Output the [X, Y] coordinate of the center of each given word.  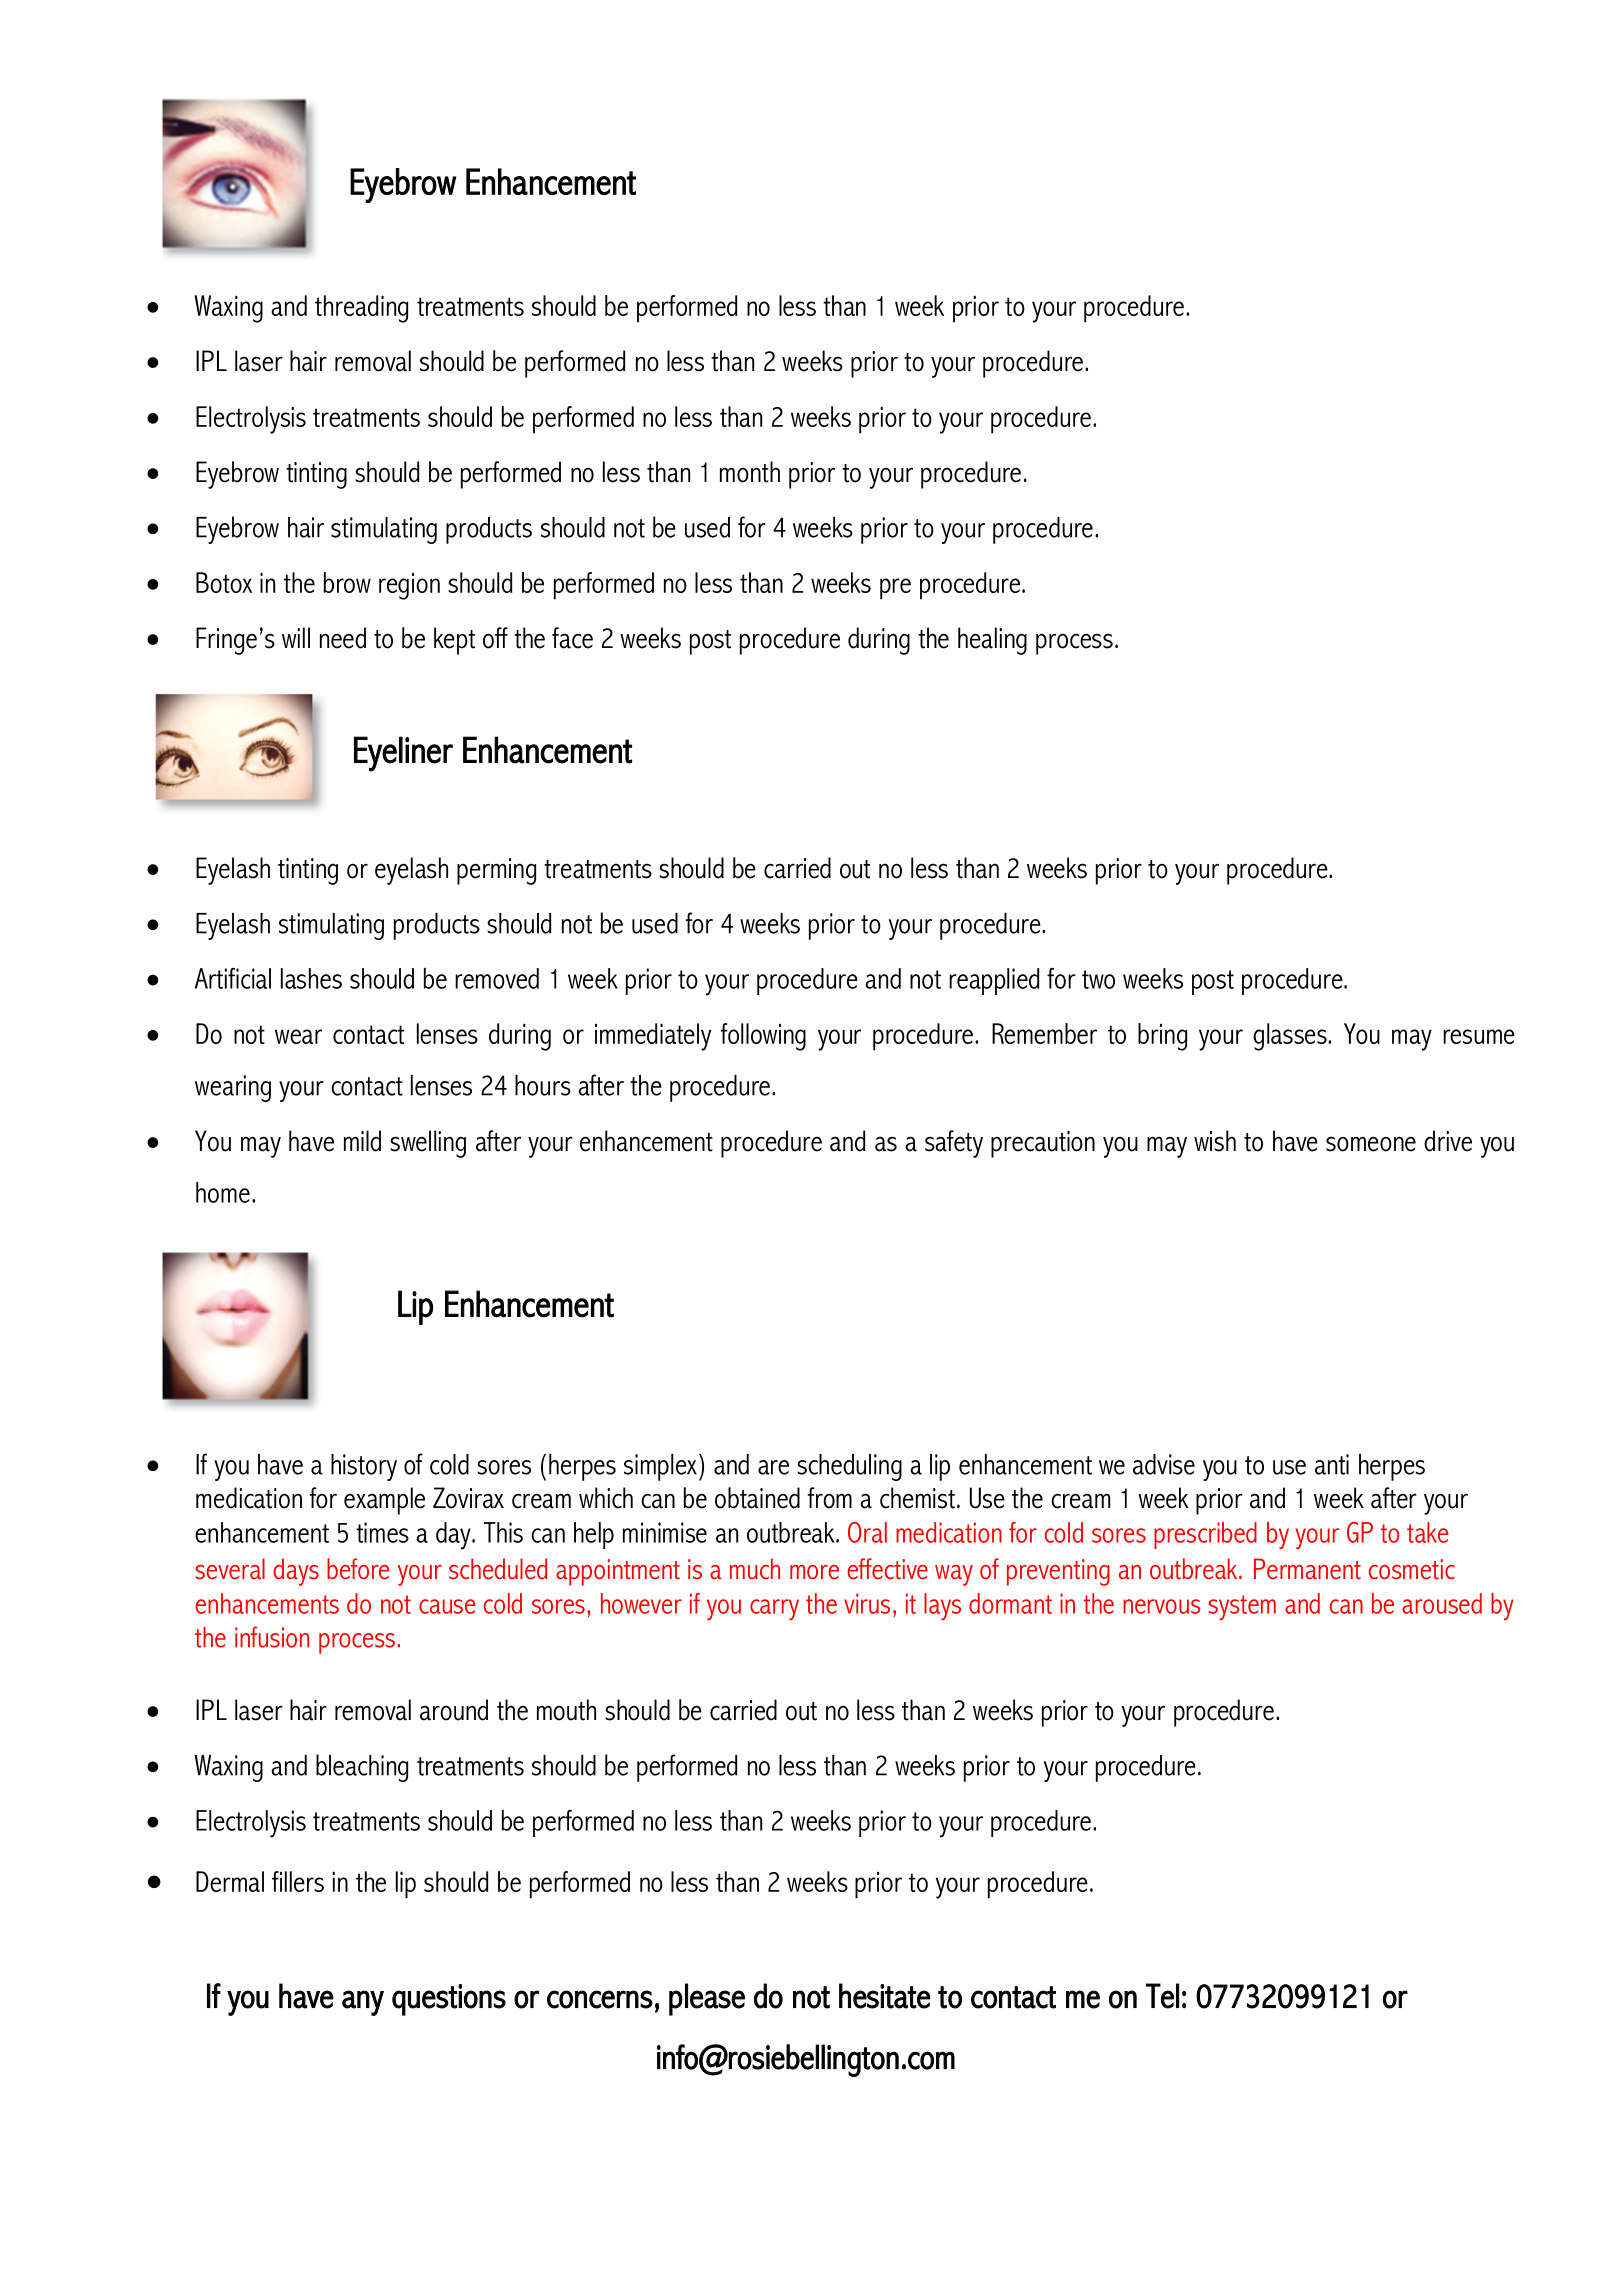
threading [361, 309]
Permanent [1307, 1569]
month [750, 472]
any [363, 2003]
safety [954, 1144]
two [1098, 979]
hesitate [884, 1996]
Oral [867, 1532]
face [572, 638]
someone [1371, 1144]
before [358, 1569]
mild [362, 1141]
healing [992, 641]
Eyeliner [403, 754]
